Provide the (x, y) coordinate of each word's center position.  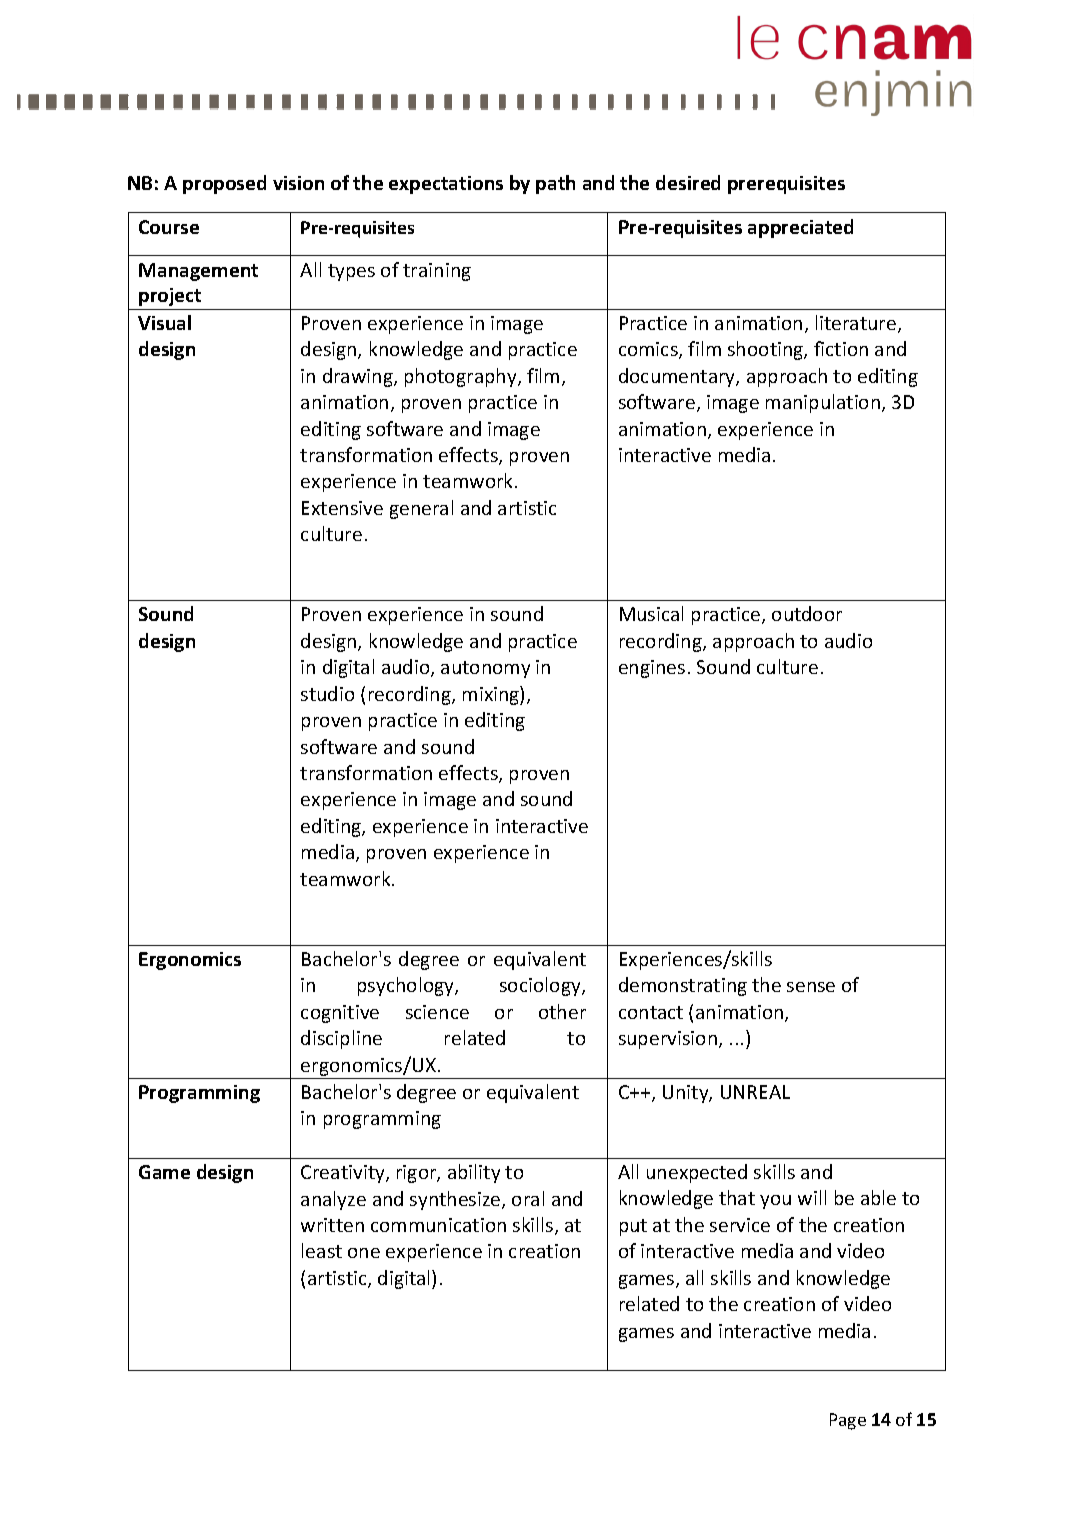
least (322, 1250)
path (555, 184)
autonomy (485, 669)
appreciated (800, 228)
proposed (224, 184)
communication (438, 1225)
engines (652, 669)
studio (327, 693)
